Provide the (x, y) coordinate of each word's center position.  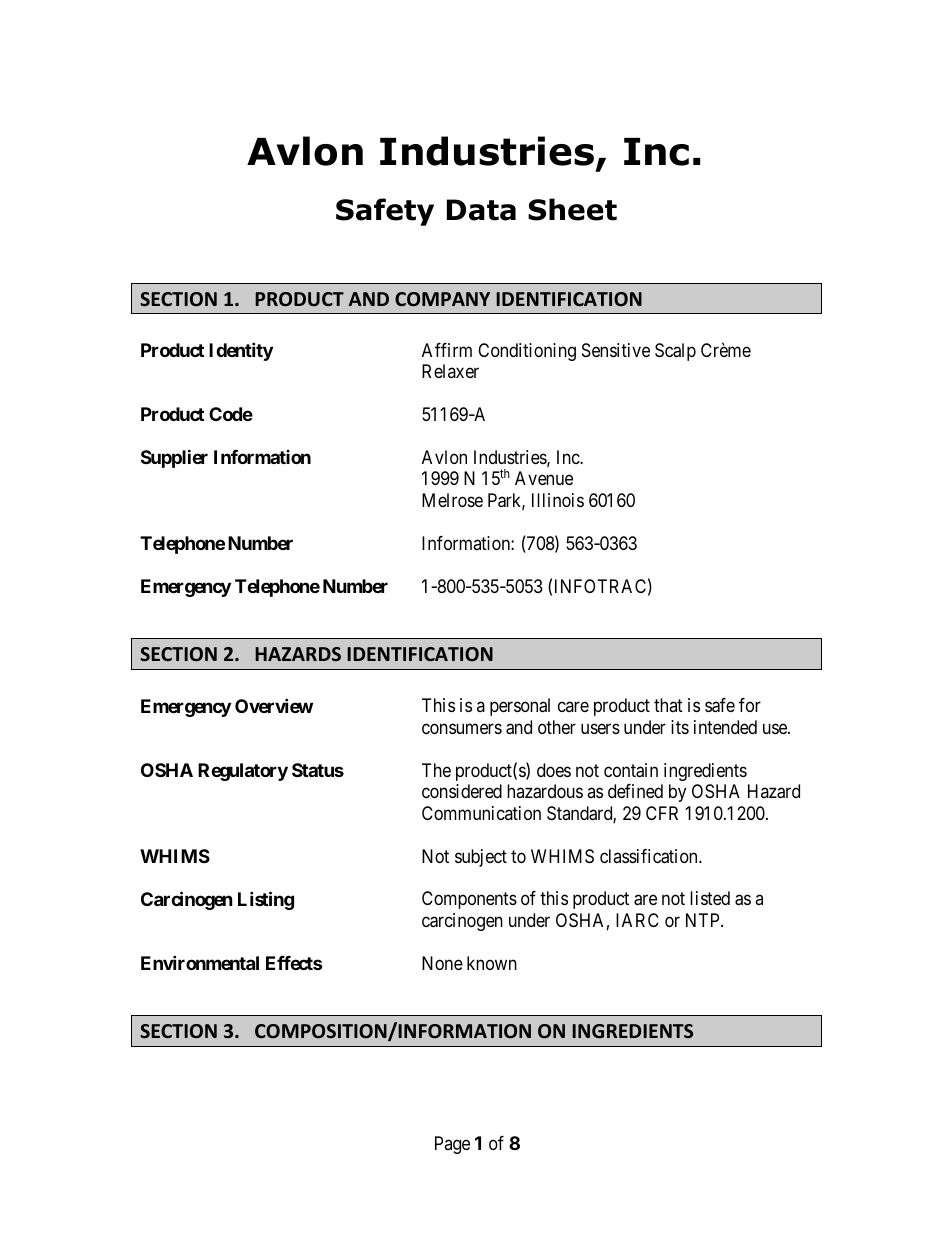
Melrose (452, 500)
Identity (241, 351)
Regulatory (243, 772)
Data (481, 210)
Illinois (558, 500)
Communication (481, 813)
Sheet (572, 209)
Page (452, 1145)
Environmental (200, 962)
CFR (662, 813)
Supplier (174, 458)
